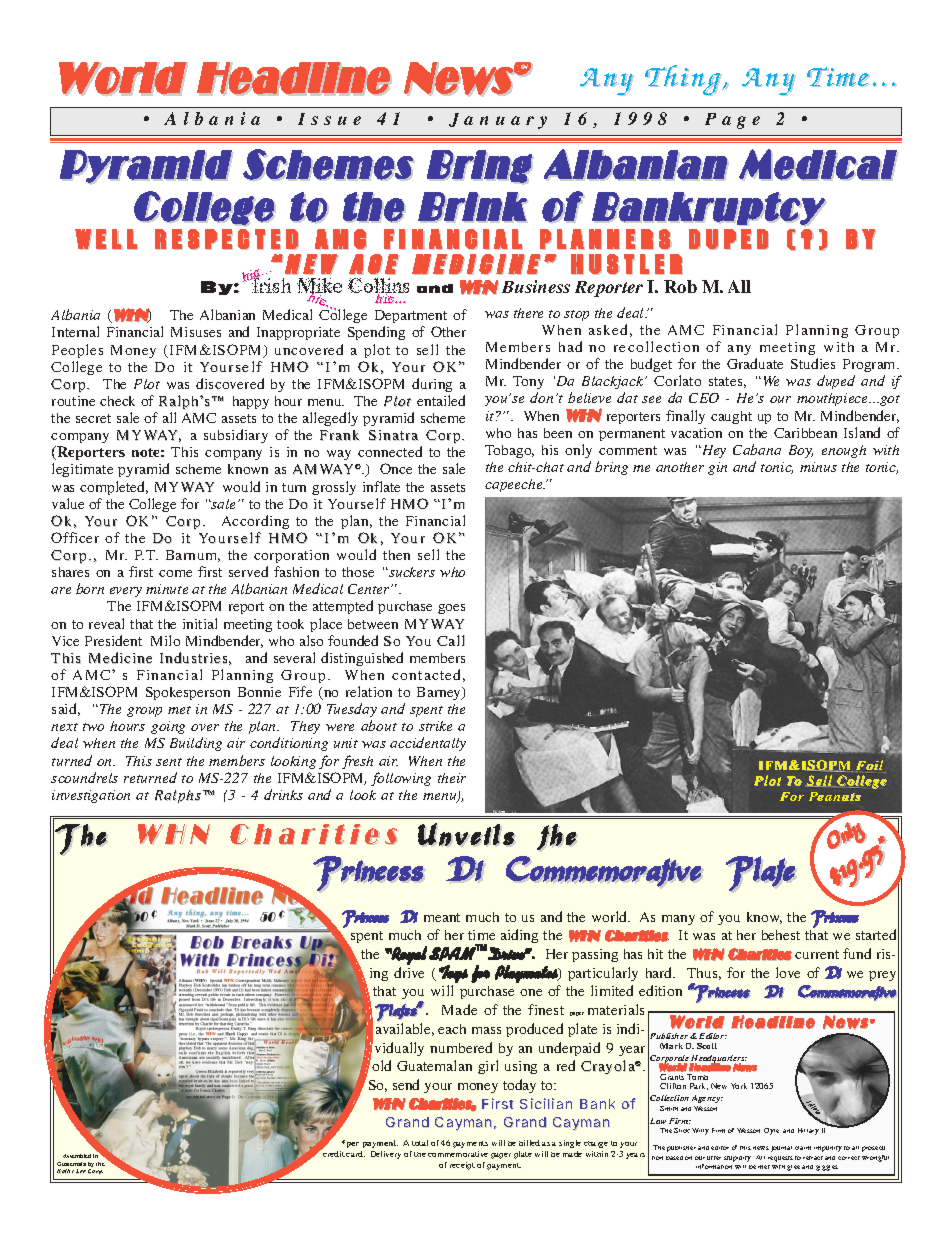  Describe the element at coordinates (755, 363) in the page. I see `Graduate` at that location.
